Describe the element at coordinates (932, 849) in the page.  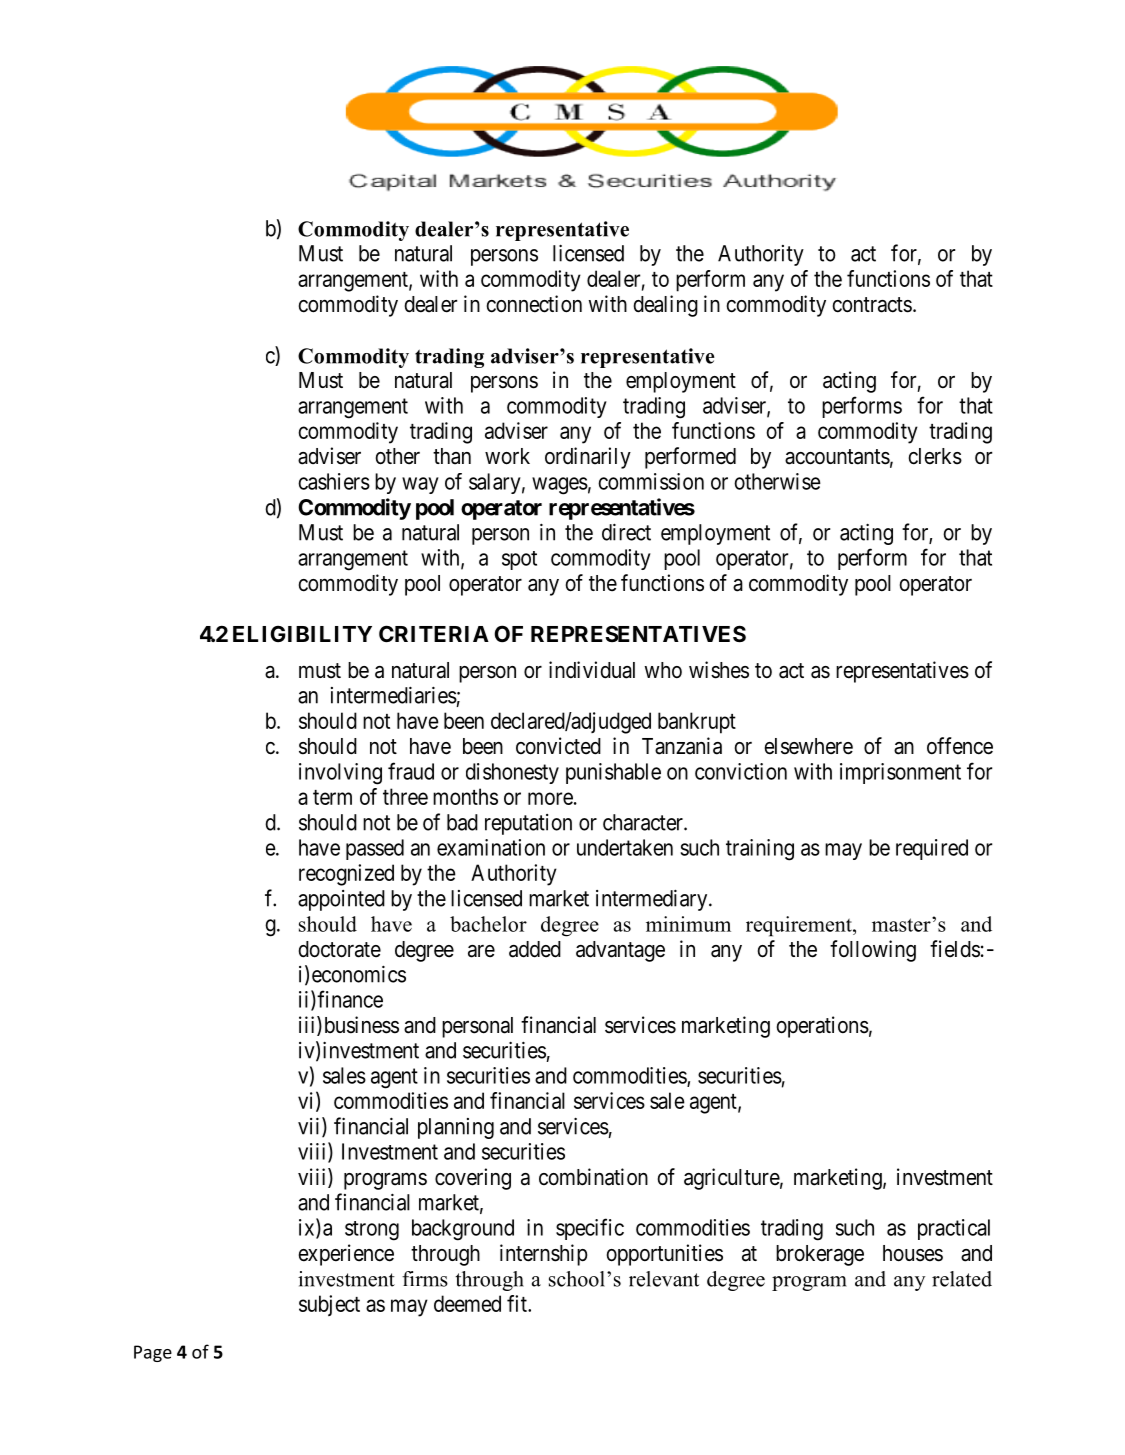
I see `required` at that location.
